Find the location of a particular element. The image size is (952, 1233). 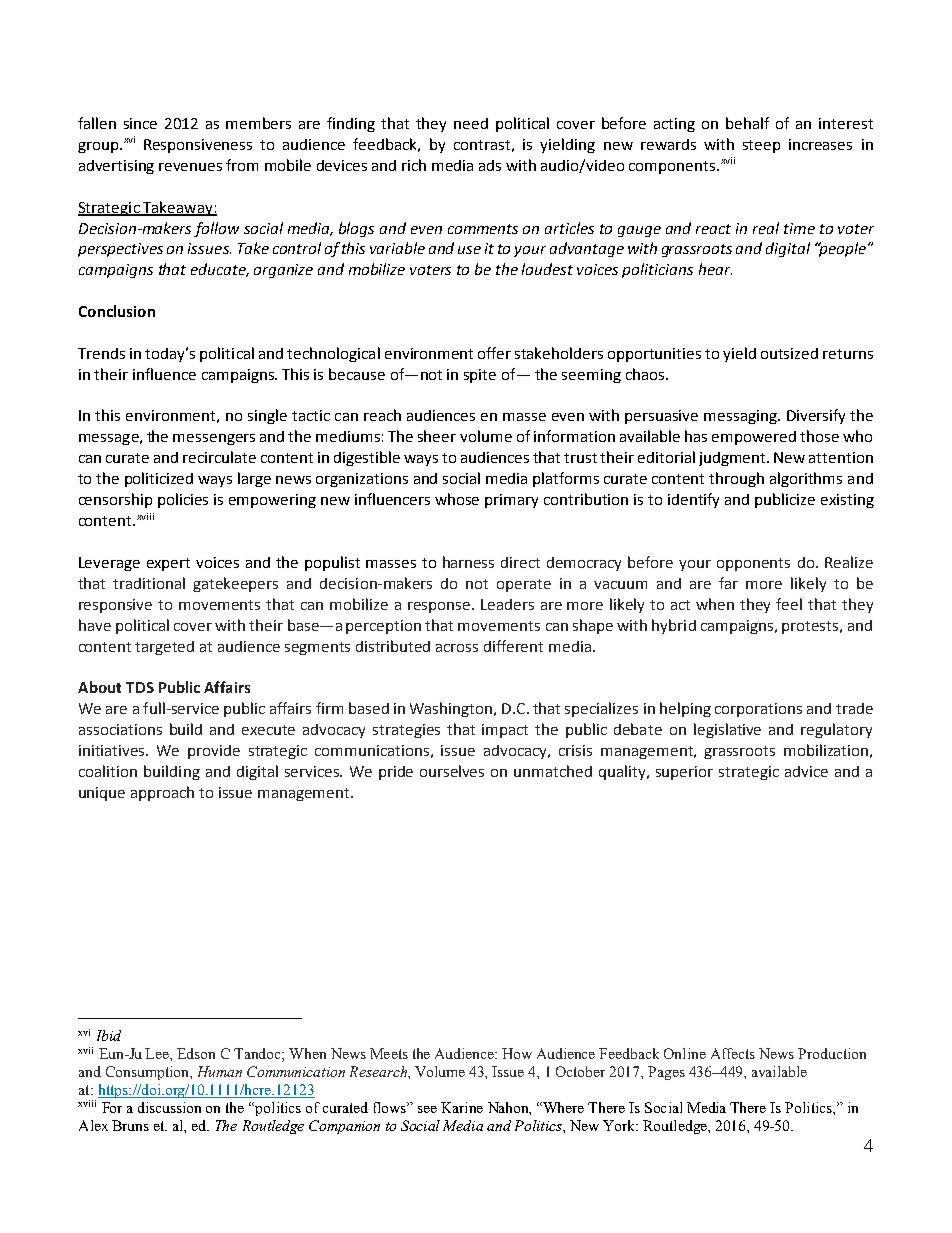

ads is located at coordinates (490, 165).
